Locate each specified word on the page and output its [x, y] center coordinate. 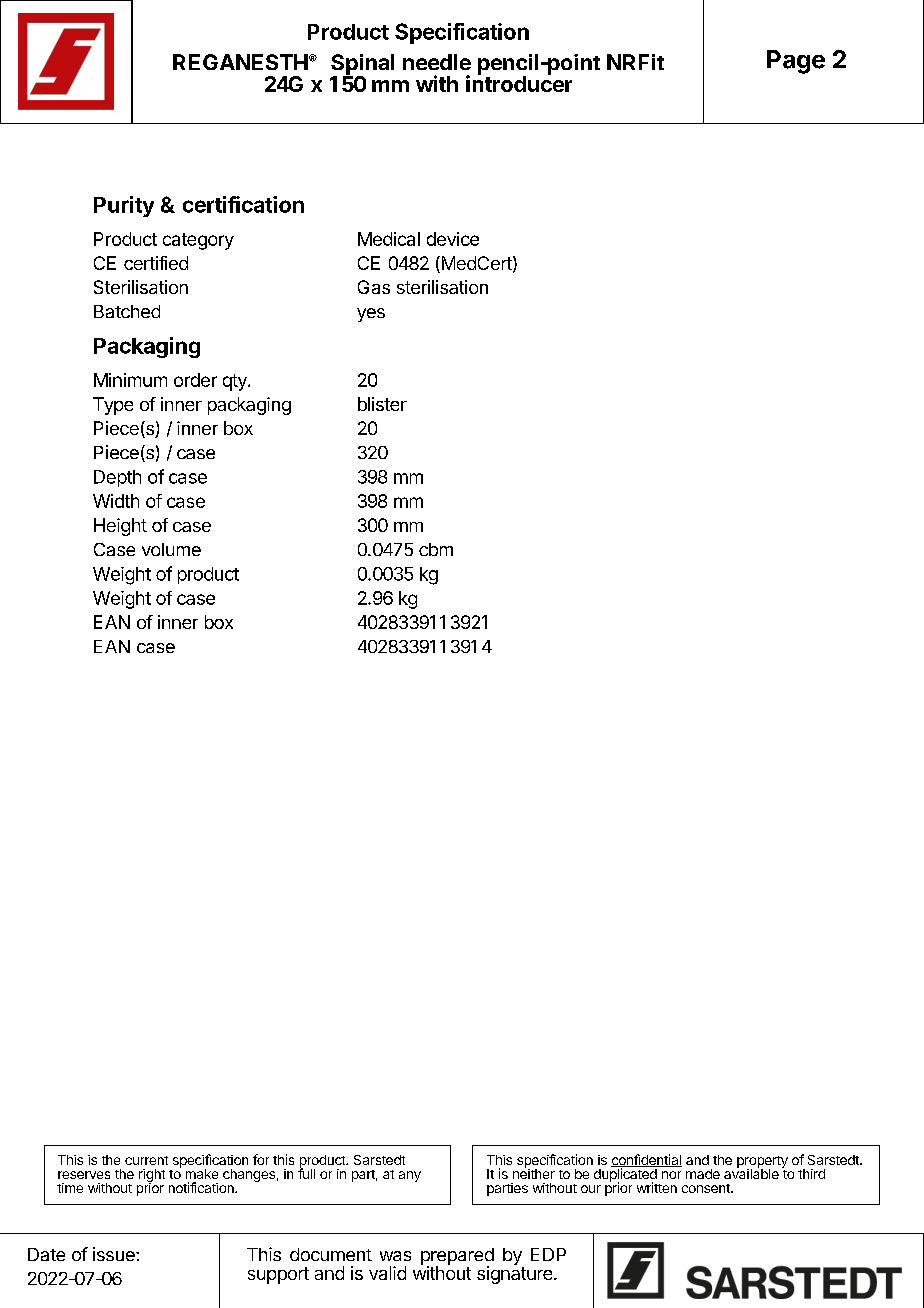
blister [382, 404]
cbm [436, 549]
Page [796, 62]
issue [115, 1254]
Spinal [362, 65]
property [762, 1163]
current [146, 1160]
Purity [124, 206]
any [410, 1176]
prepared [457, 1258]
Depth [117, 478]
